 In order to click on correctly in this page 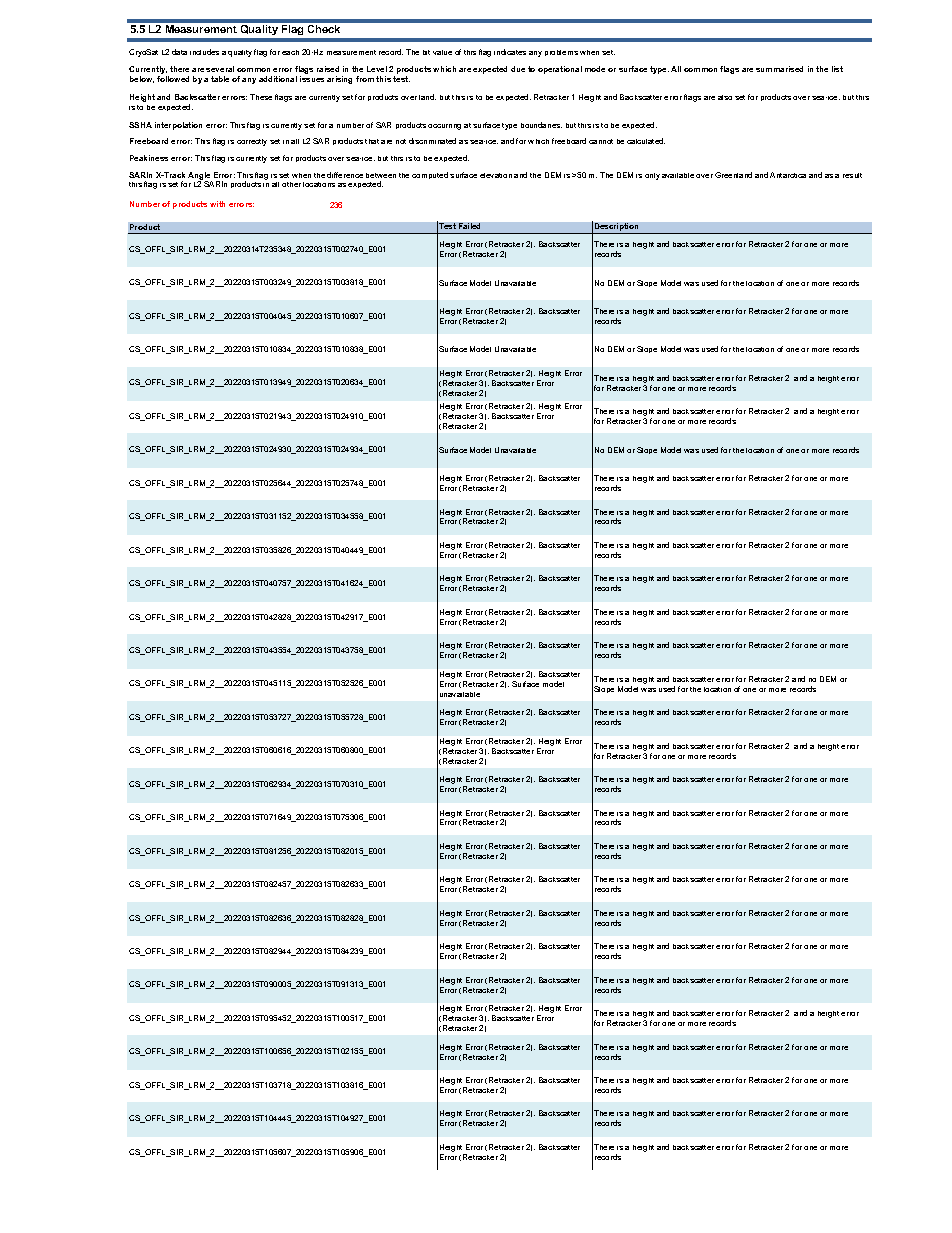, I will do `click(252, 142)`.
